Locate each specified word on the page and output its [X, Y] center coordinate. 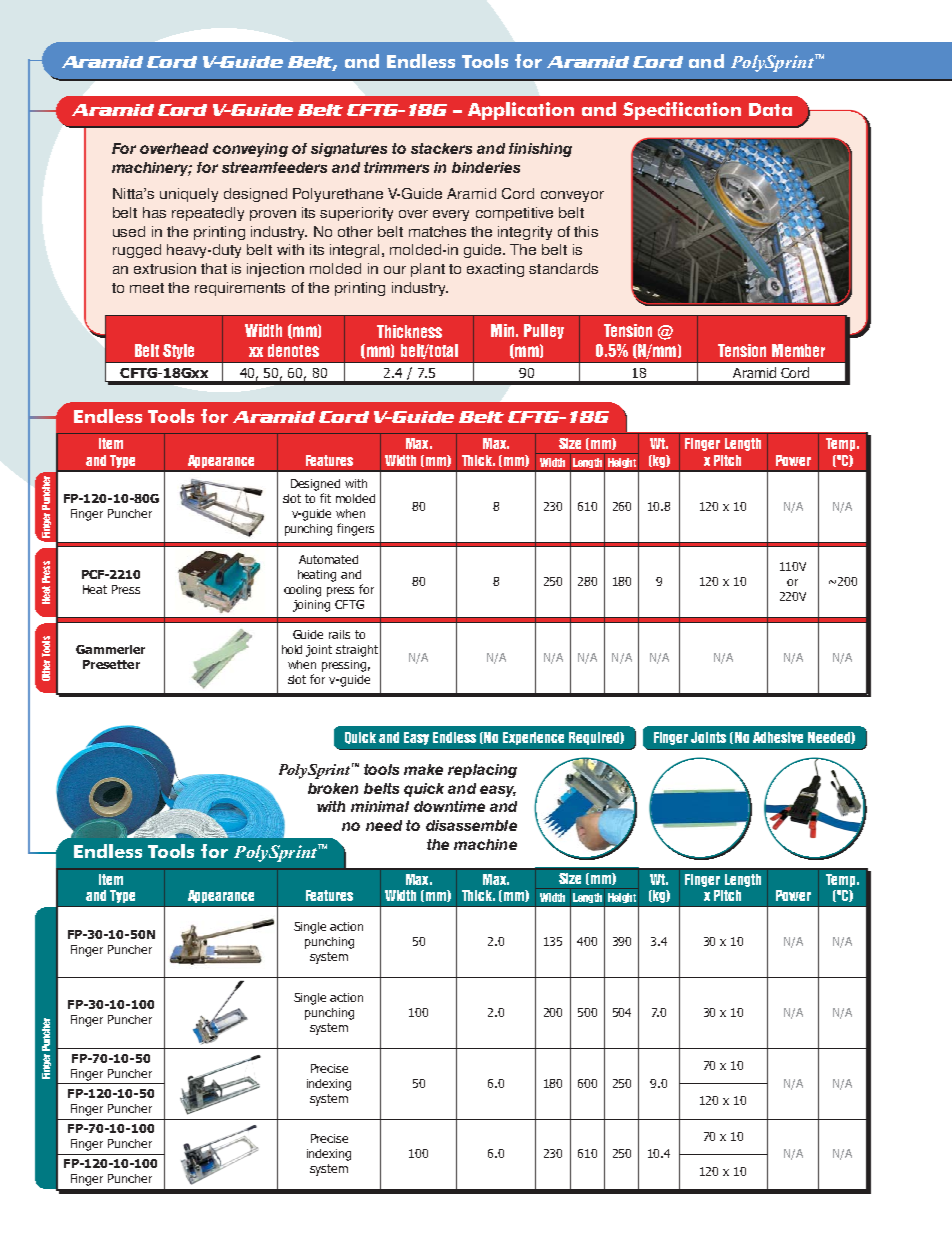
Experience [533, 738]
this [586, 231]
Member [798, 350]
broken [333, 788]
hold [292, 649]
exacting [495, 270]
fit [325, 498]
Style [178, 351]
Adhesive [778, 737]
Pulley [544, 331]
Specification [682, 111]
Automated [328, 559]
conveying [250, 150]
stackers [441, 148]
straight [357, 651]
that [214, 268]
